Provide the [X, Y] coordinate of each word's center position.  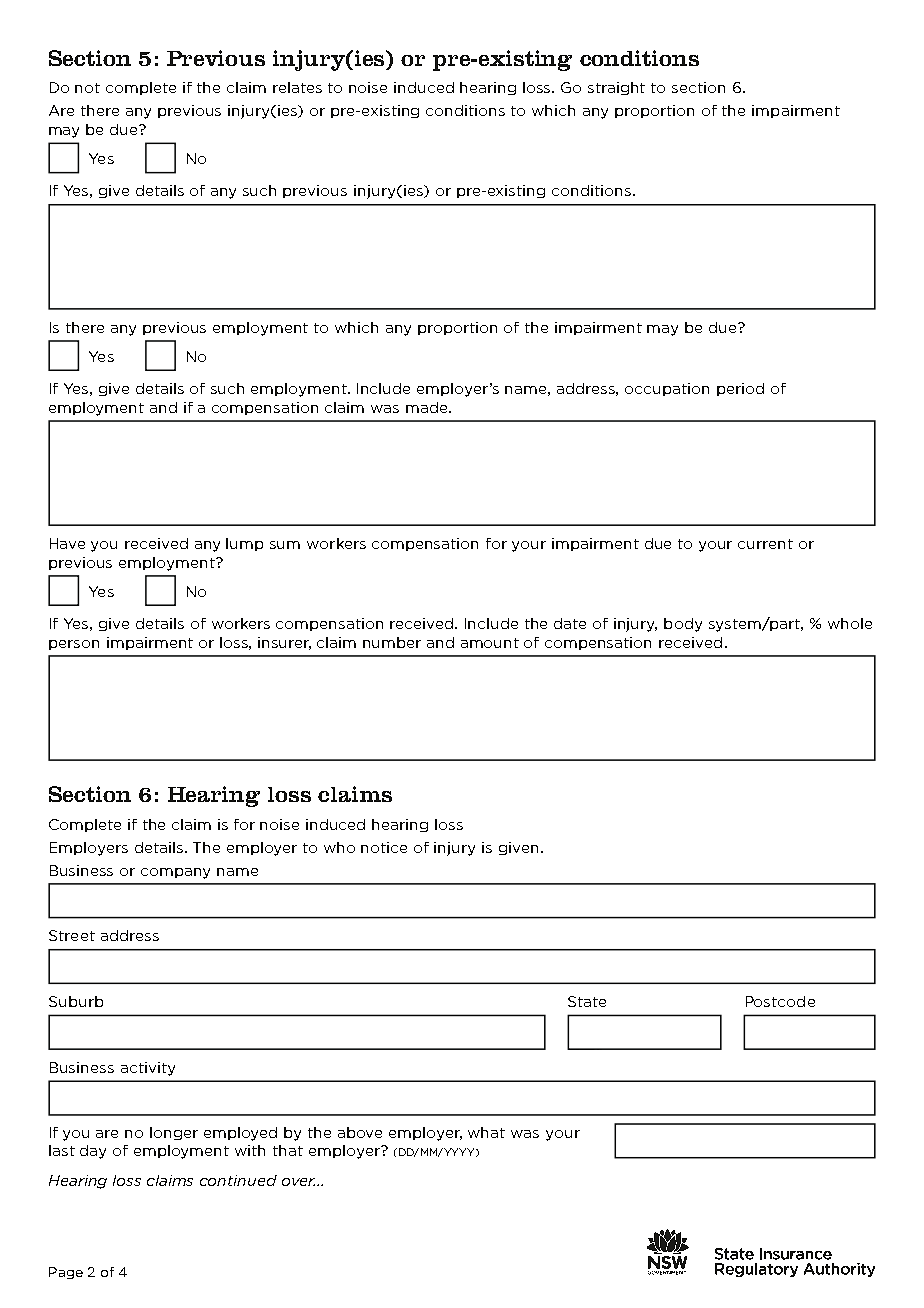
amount [490, 643]
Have [67, 543]
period [740, 389]
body [683, 625]
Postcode [780, 1001]
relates [297, 87]
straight [616, 88]
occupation [667, 389]
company [175, 873]
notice [384, 847]
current [765, 544]
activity [148, 1069]
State [587, 1001]
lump [244, 544]
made [428, 407]
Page [66, 1273]
